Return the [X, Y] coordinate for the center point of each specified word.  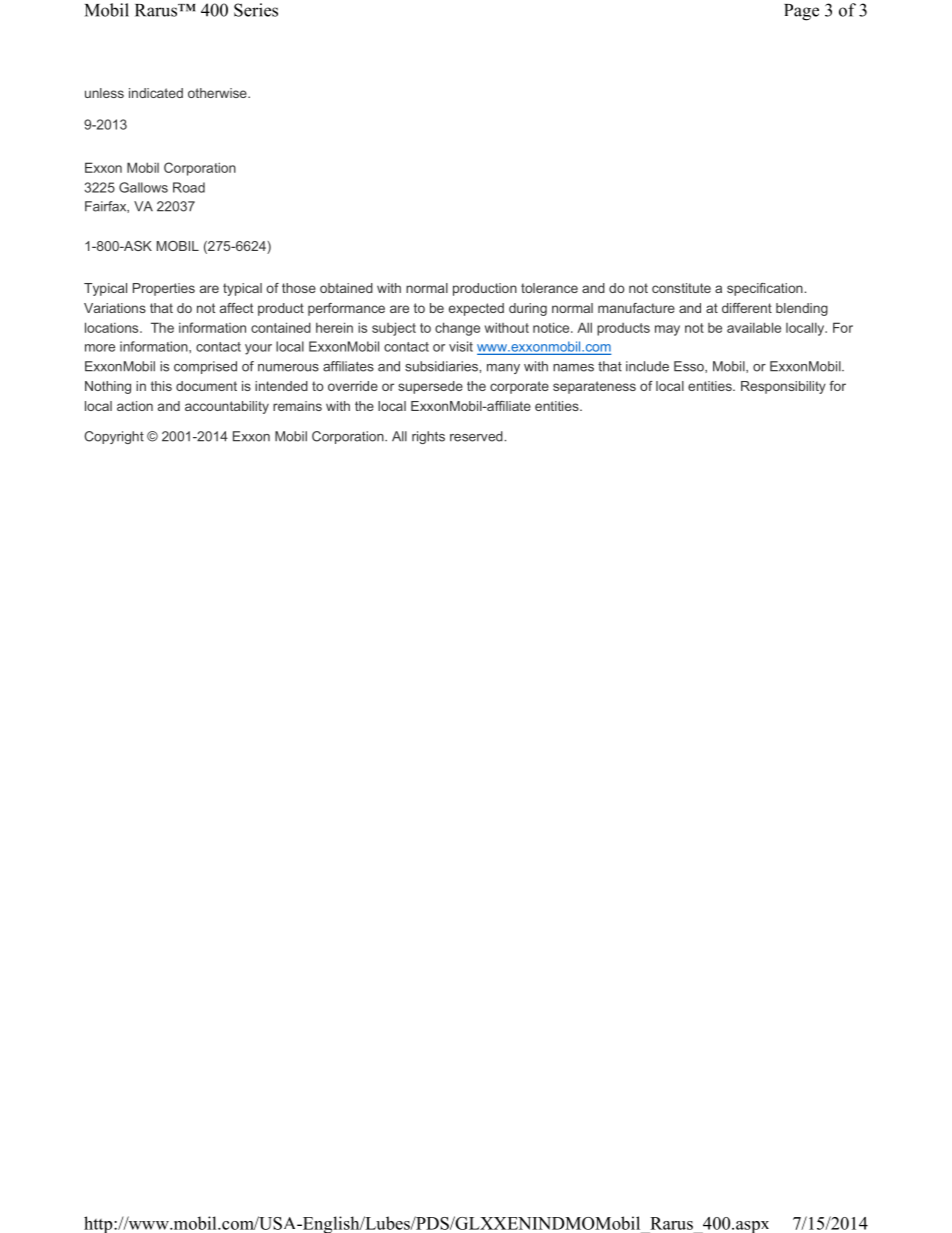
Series [256, 10]
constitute [681, 288]
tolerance [549, 288]
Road [189, 187]
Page [801, 12]
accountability [227, 407]
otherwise [218, 93]
